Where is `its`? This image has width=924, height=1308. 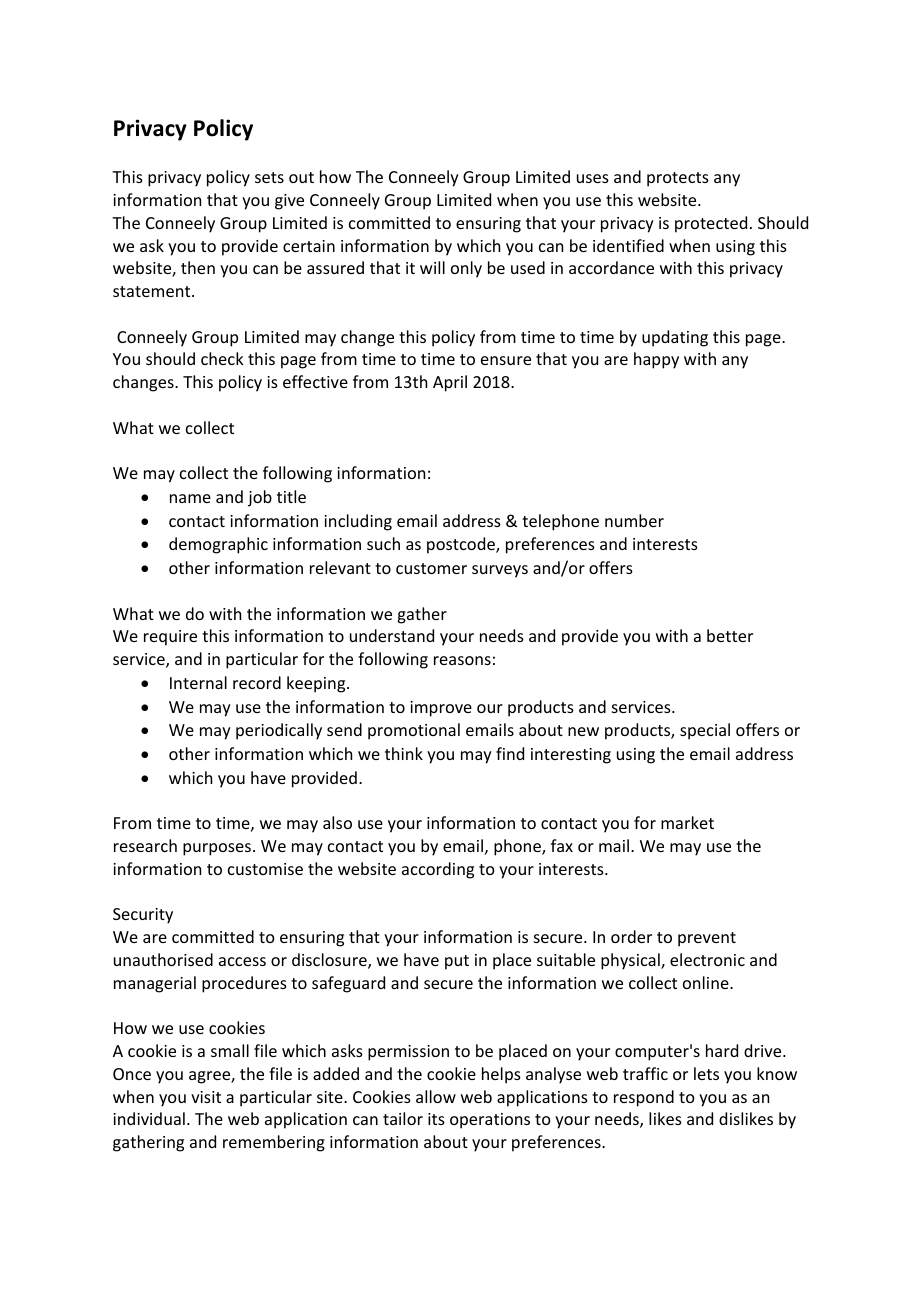
its is located at coordinates (436, 1119).
